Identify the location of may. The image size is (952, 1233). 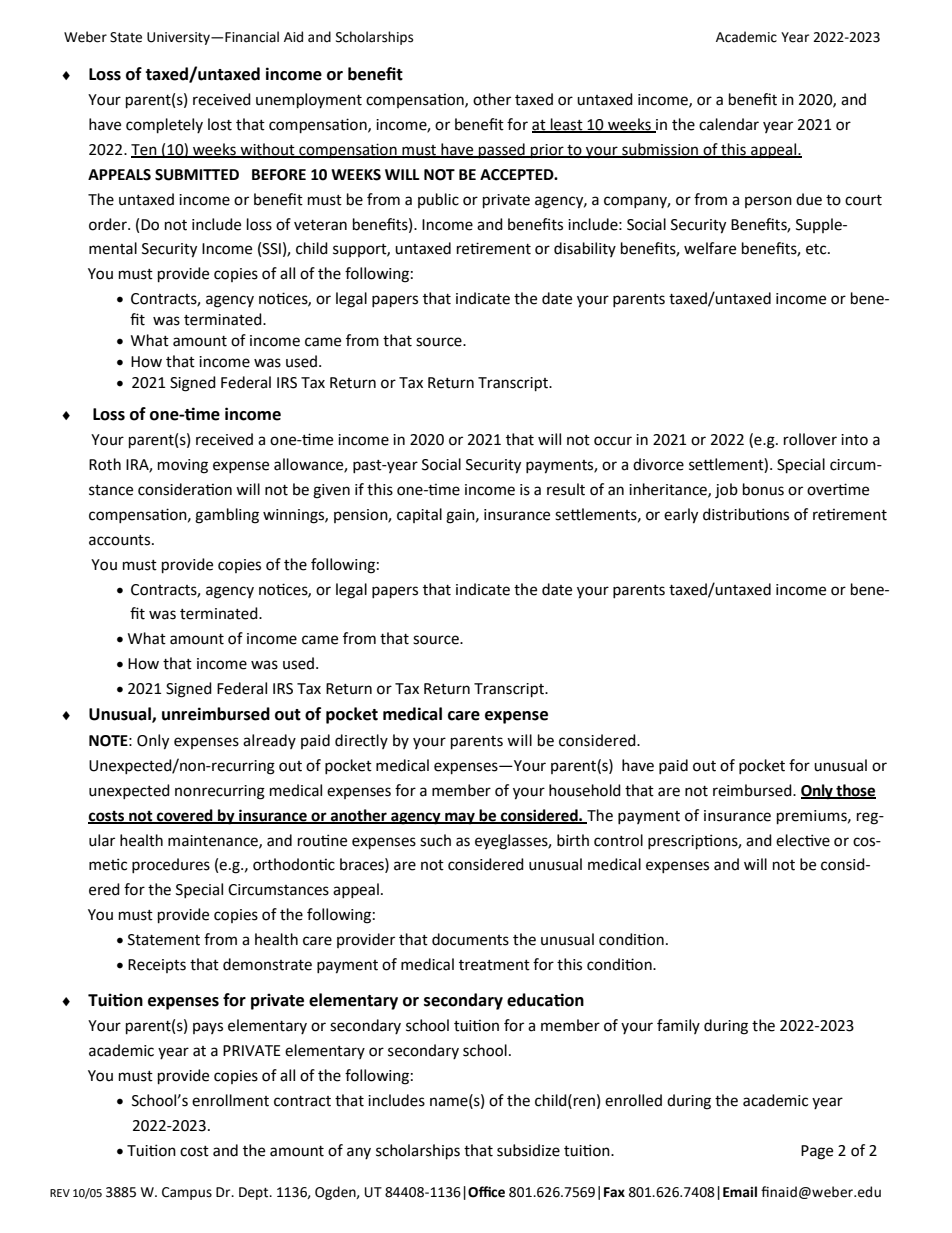
(460, 818).
